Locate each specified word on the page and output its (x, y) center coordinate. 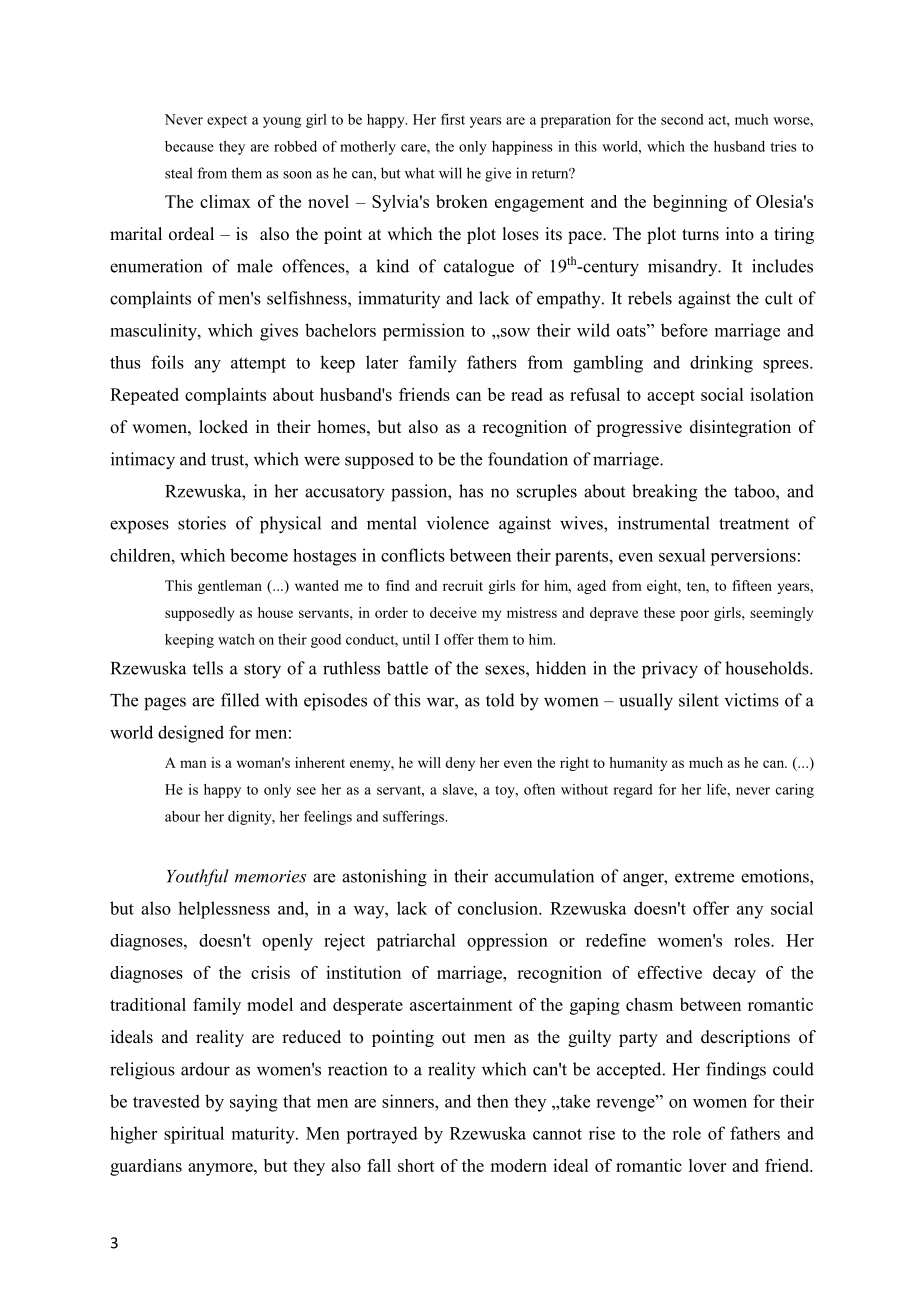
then (493, 1101)
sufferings (414, 818)
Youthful (198, 878)
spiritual (194, 1135)
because (189, 146)
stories (202, 523)
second (682, 119)
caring (795, 791)
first (453, 119)
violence (458, 523)
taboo (755, 491)
